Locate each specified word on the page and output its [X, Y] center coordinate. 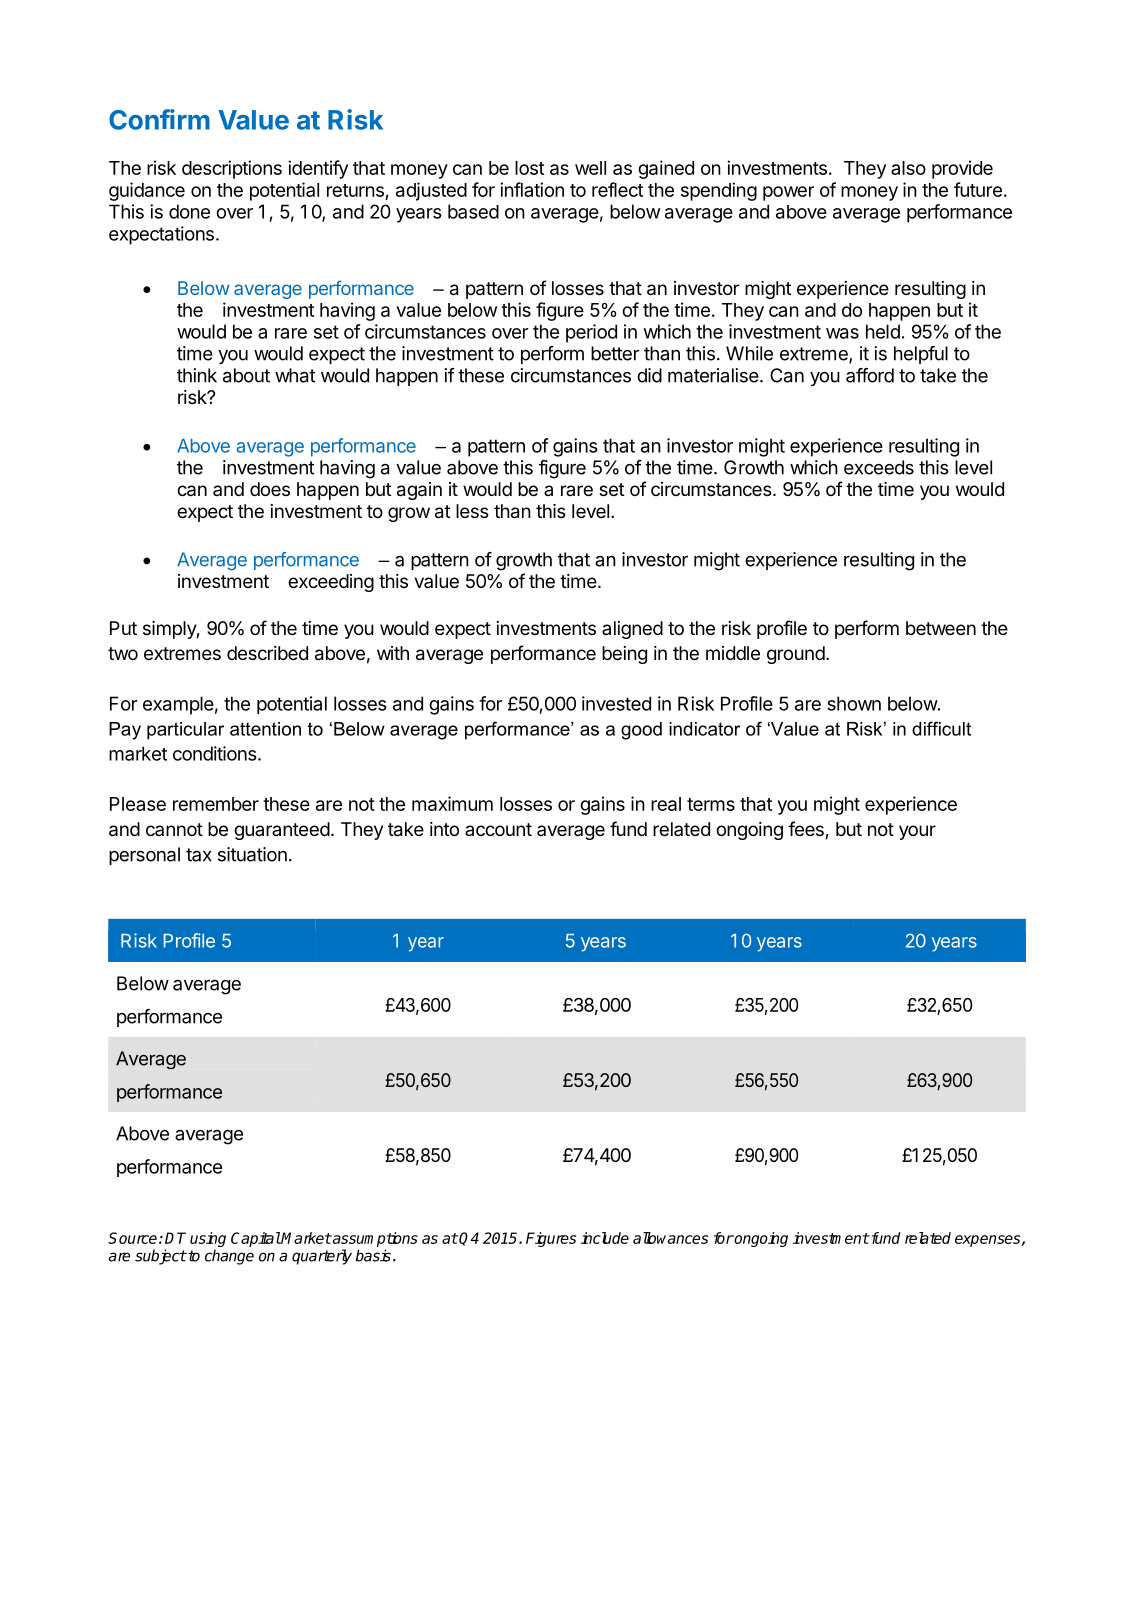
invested [616, 703]
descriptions [232, 169]
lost [529, 168]
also [908, 168]
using [208, 1239]
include [605, 1238]
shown [854, 703]
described [267, 653]
